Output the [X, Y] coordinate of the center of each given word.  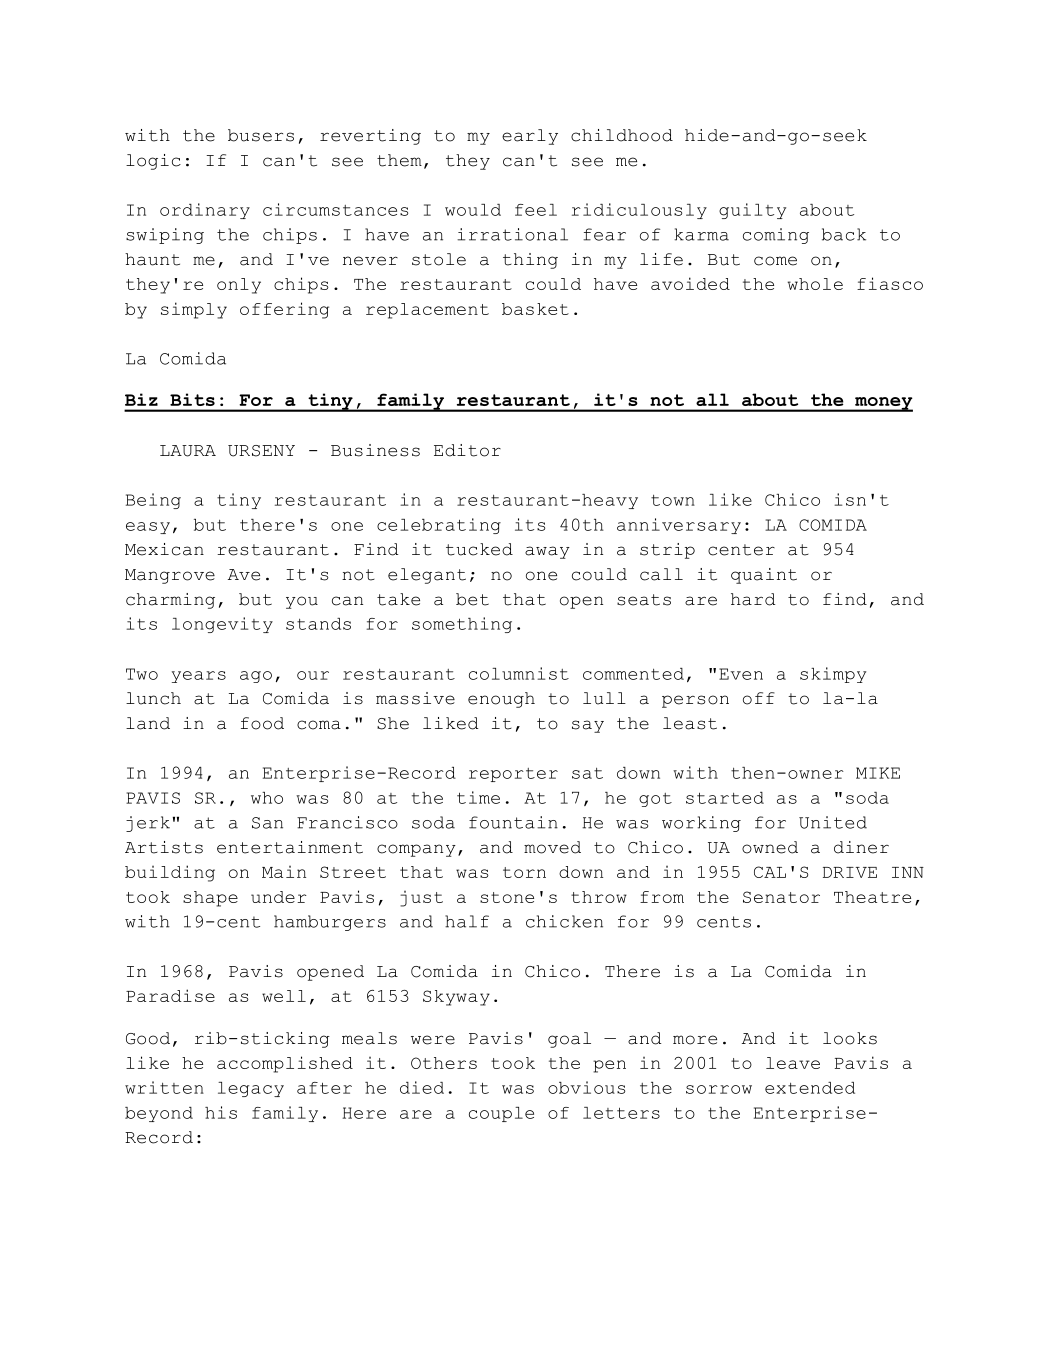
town [673, 500]
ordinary [205, 211]
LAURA [188, 451]
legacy [251, 1089]
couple [501, 1114]
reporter [513, 775]
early [530, 137]
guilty [752, 211]
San [267, 823]
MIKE [878, 773]
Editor [467, 450]
